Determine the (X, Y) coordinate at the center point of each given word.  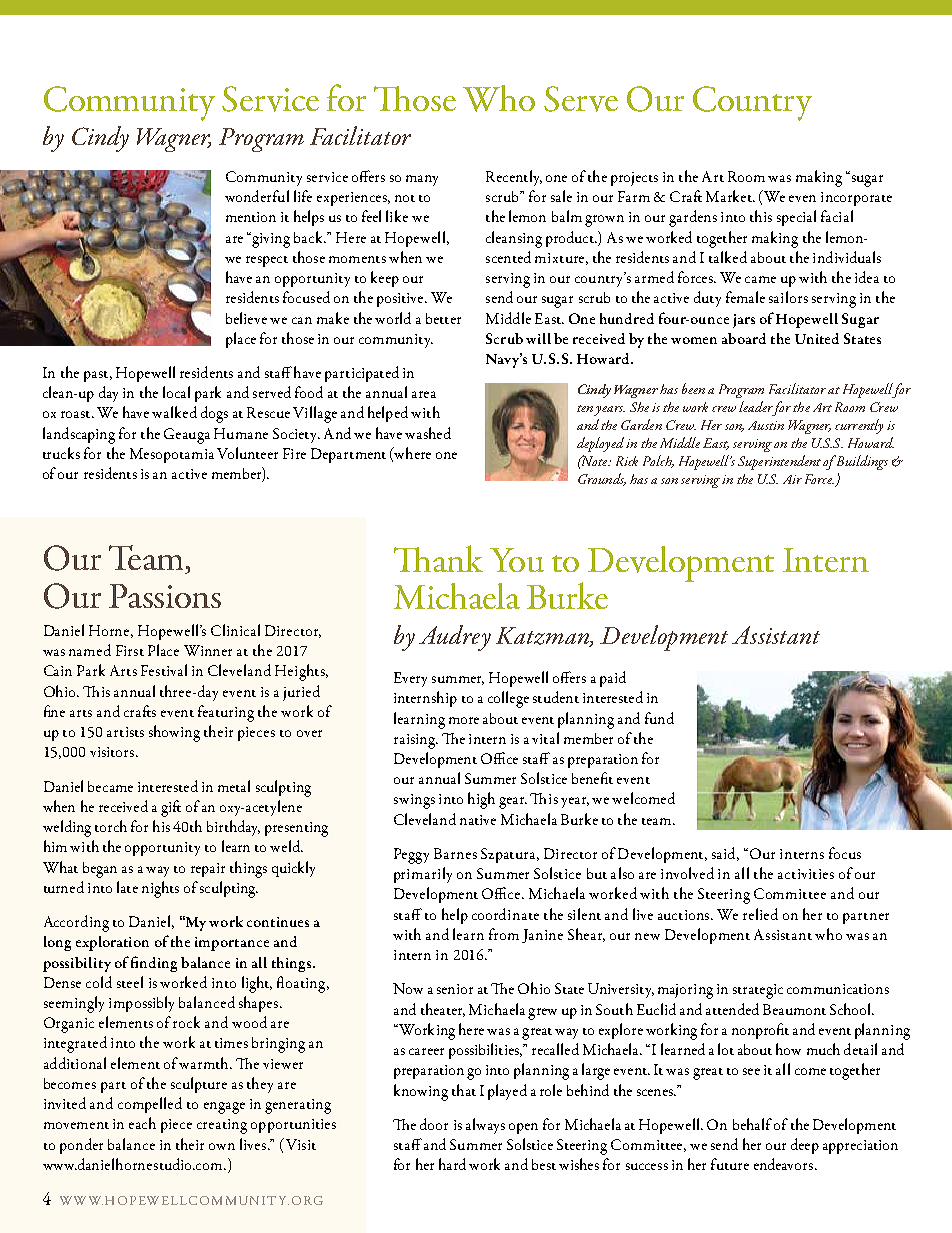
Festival (164, 670)
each (142, 1123)
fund (659, 718)
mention (251, 217)
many (422, 180)
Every (410, 679)
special (796, 218)
